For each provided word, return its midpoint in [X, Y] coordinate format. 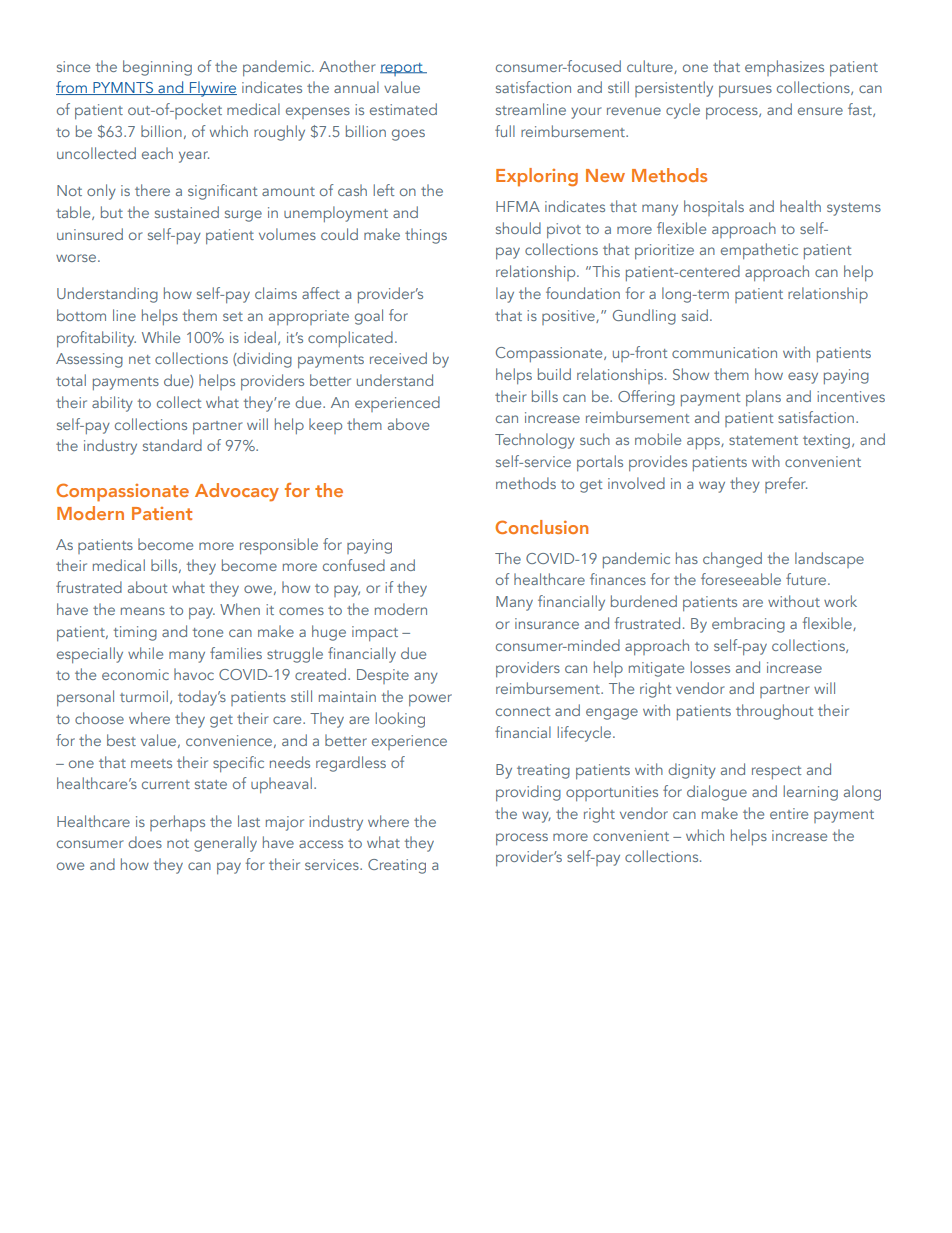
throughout [774, 712]
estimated [403, 109]
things [426, 236]
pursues [745, 91]
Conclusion [541, 527]
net [139, 359]
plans [763, 398]
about [147, 587]
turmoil [144, 696]
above [408, 424]
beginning [157, 68]
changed [732, 560]
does [145, 842]
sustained [187, 212]
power [430, 700]
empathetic [759, 251]
